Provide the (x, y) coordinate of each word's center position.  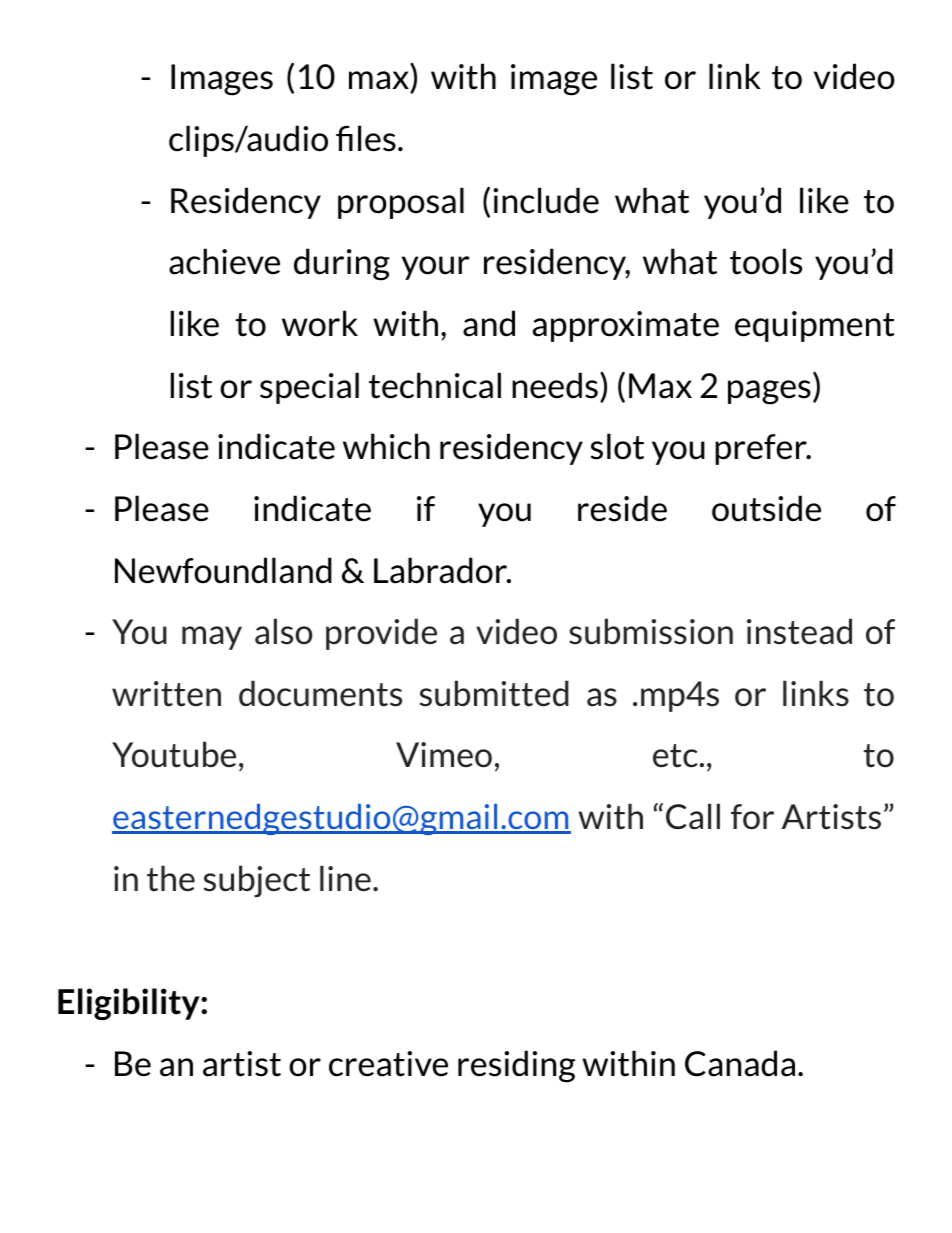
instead (799, 631)
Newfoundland (223, 570)
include (546, 200)
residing (516, 1066)
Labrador (441, 570)
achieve (224, 261)
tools (766, 261)
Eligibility (130, 1004)
